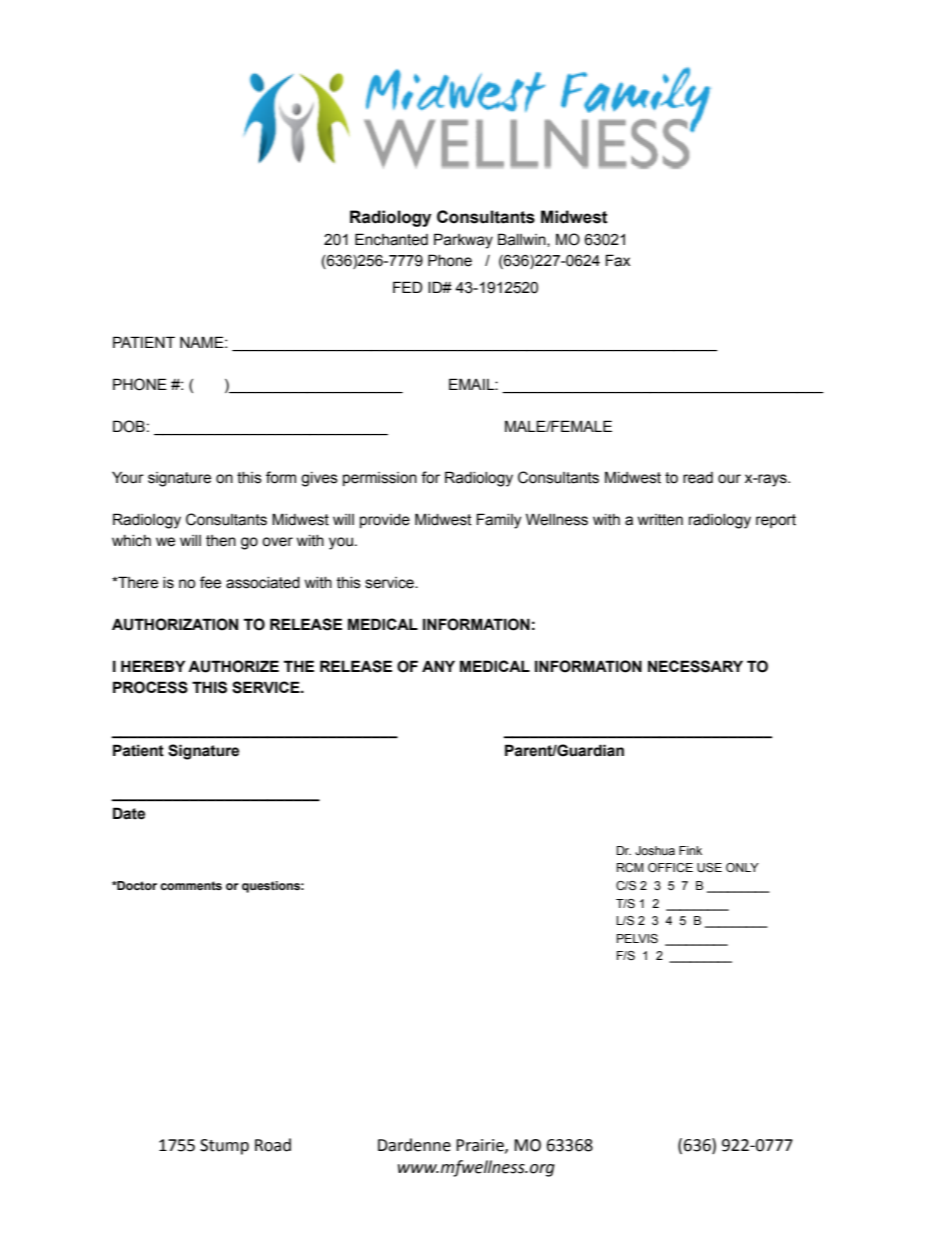 The height and width of the page is (1233, 952). What do you see at coordinates (391, 239) in the page?
I see `Enchanted` at bounding box center [391, 239].
